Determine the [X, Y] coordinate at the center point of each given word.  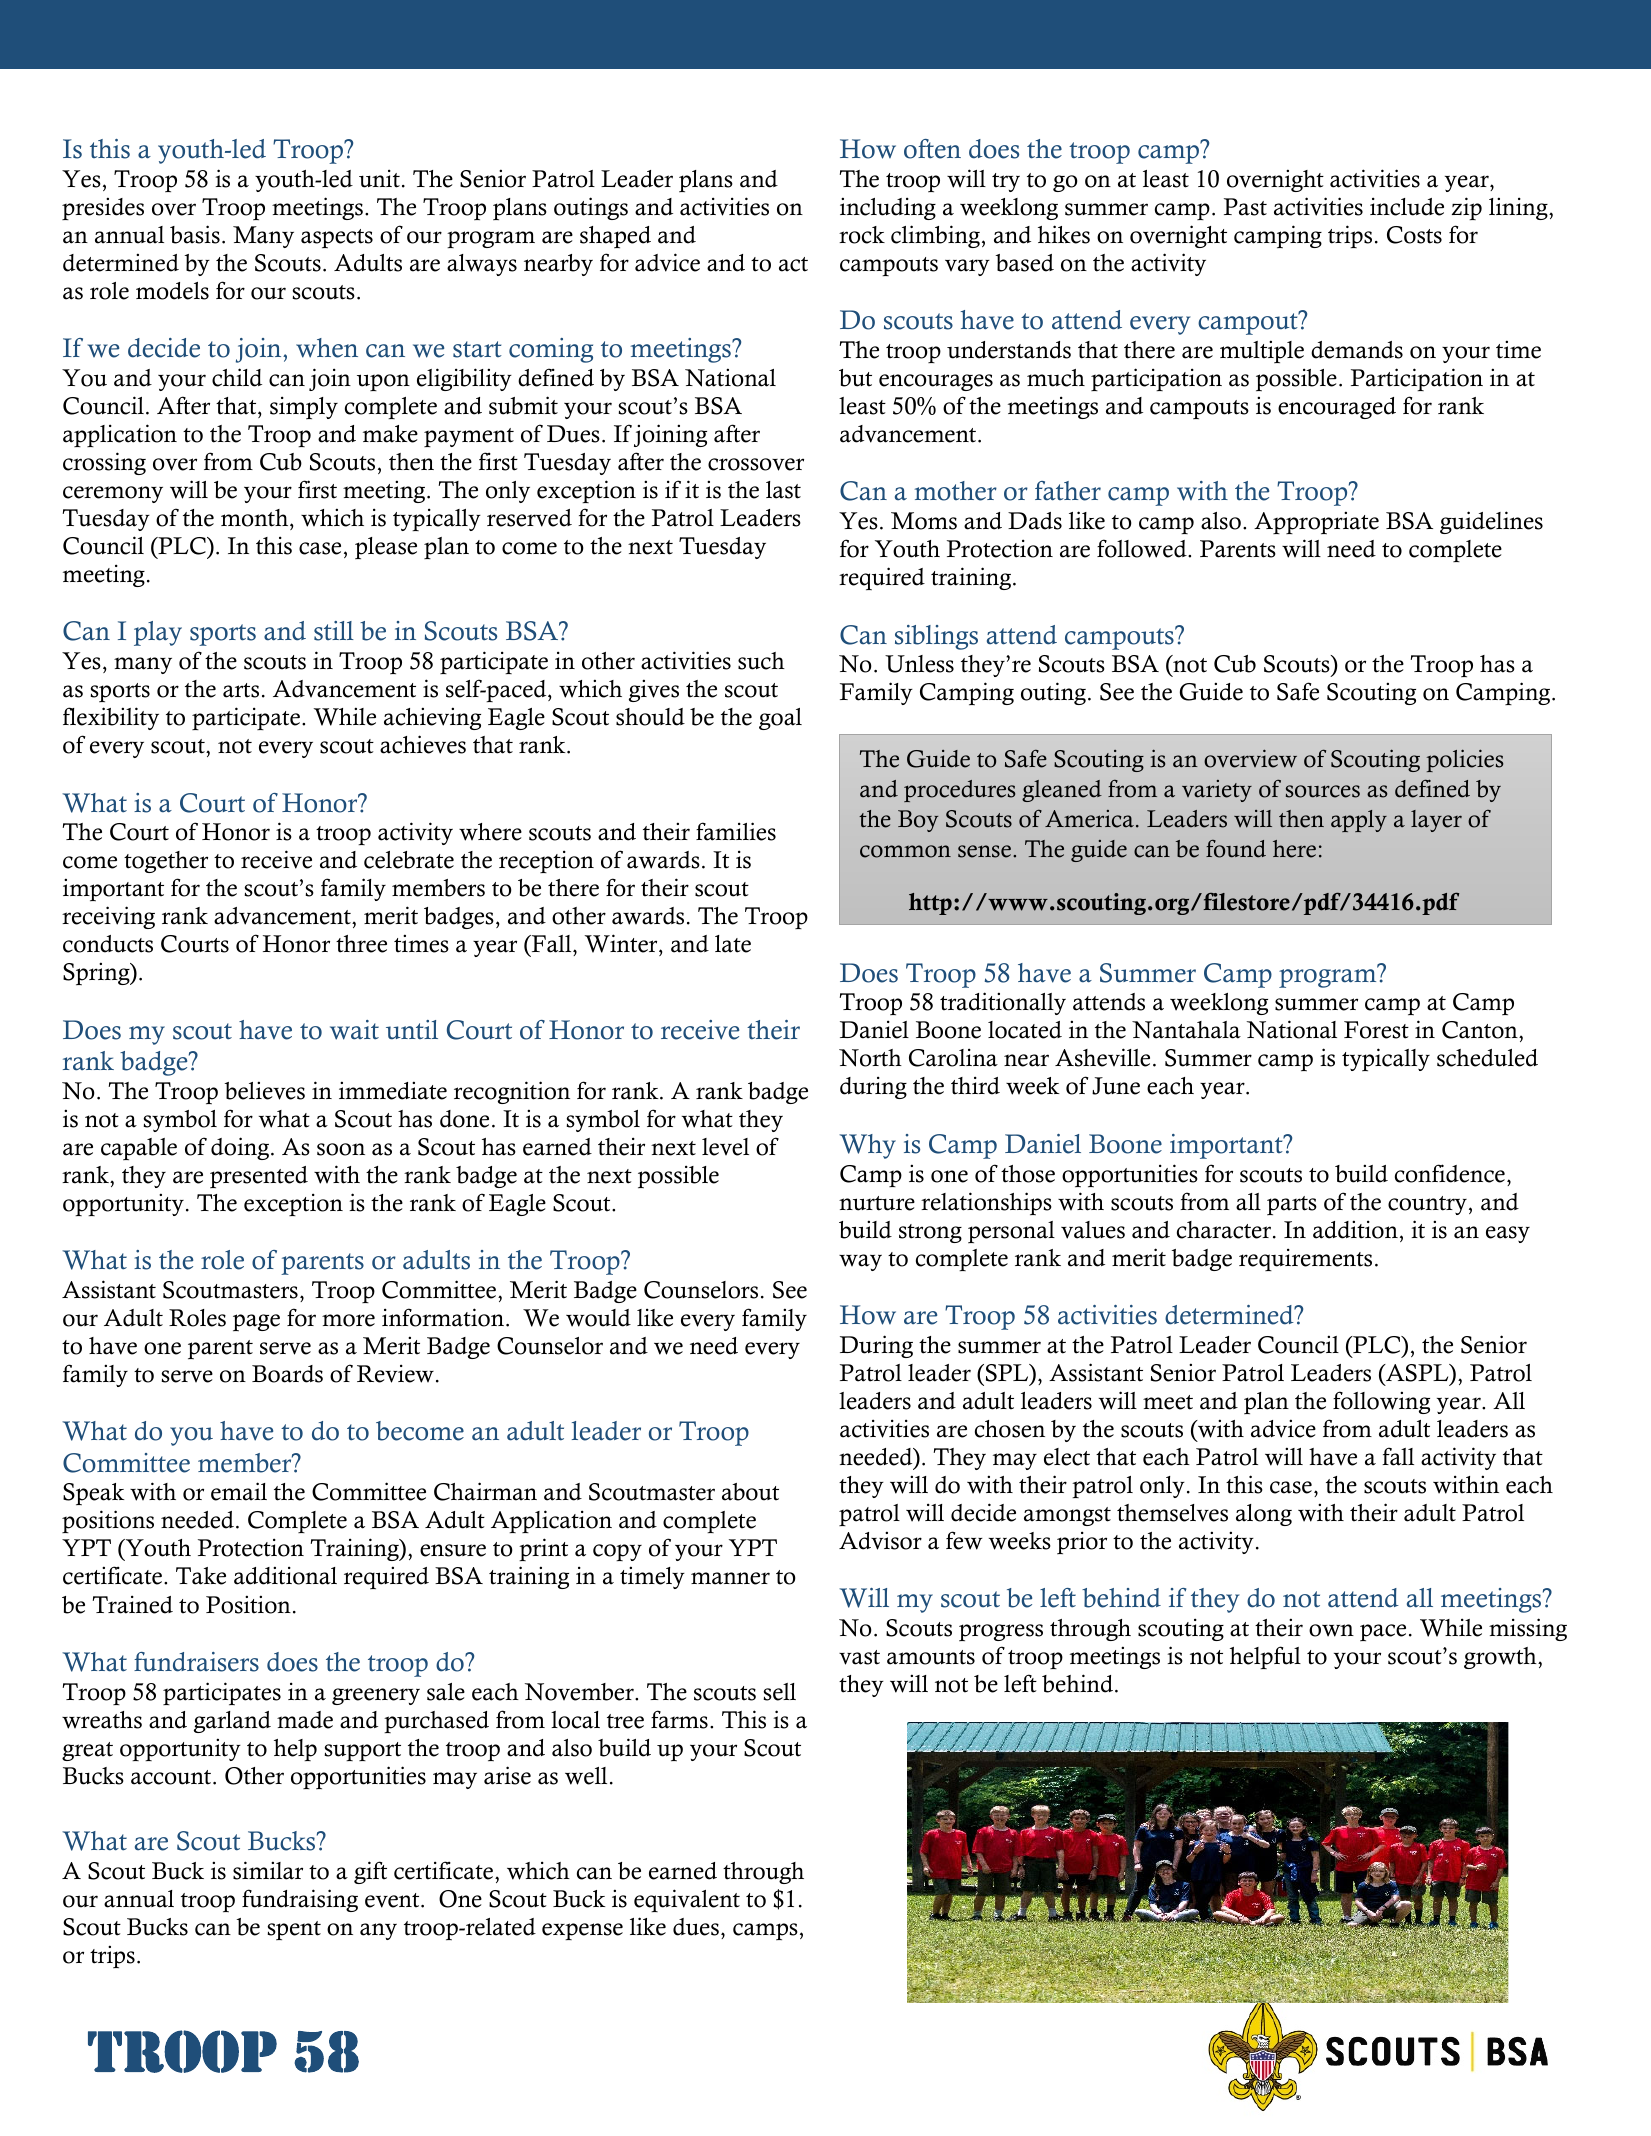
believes [264, 1090]
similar [268, 1870]
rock [862, 235]
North [870, 1058]
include [1407, 206]
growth [1501, 1658]
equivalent [687, 1900]
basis [195, 234]
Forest [1376, 1030]
